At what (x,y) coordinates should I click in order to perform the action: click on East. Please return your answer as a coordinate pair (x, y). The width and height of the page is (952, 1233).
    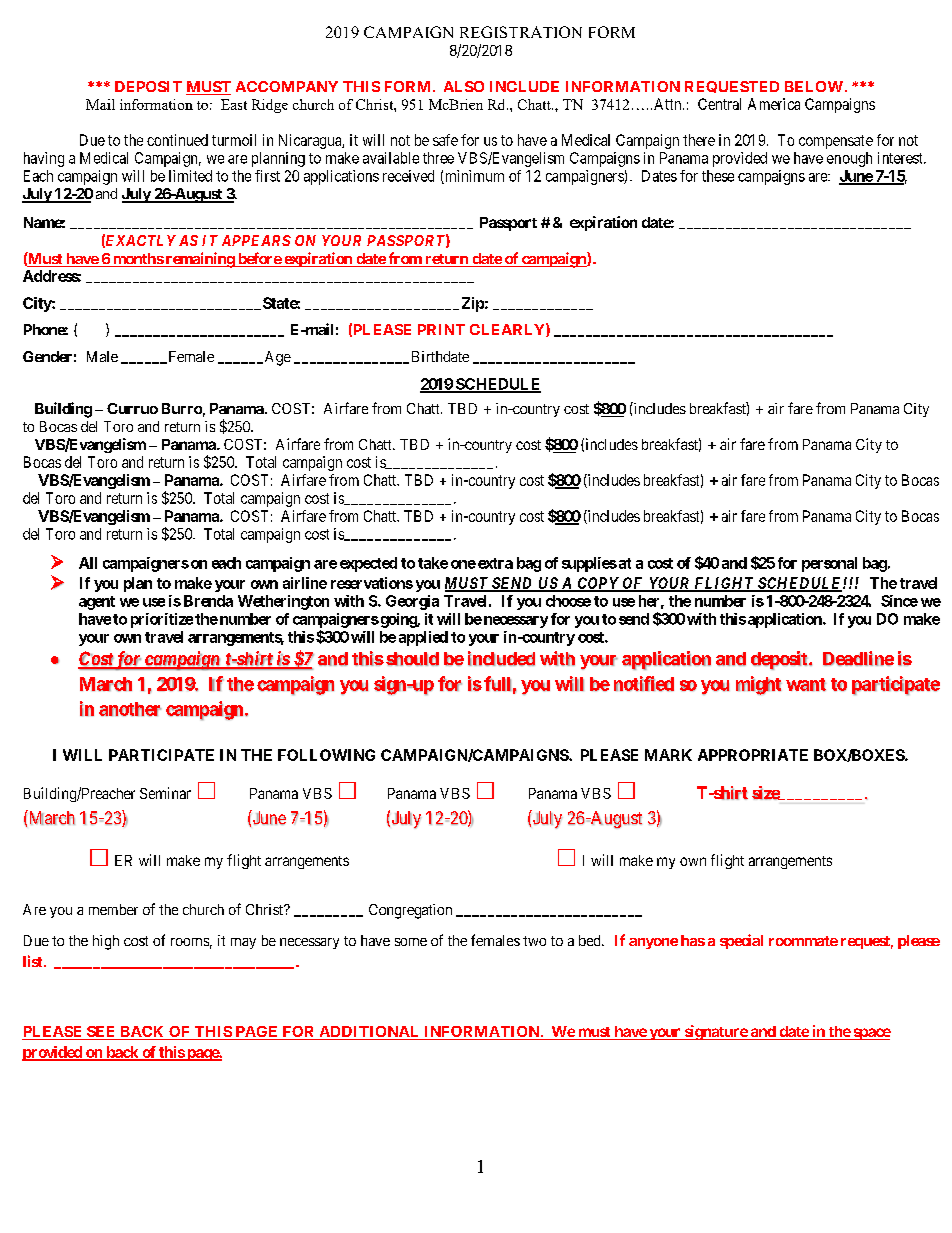
    Looking at the image, I should click on (234, 104).
